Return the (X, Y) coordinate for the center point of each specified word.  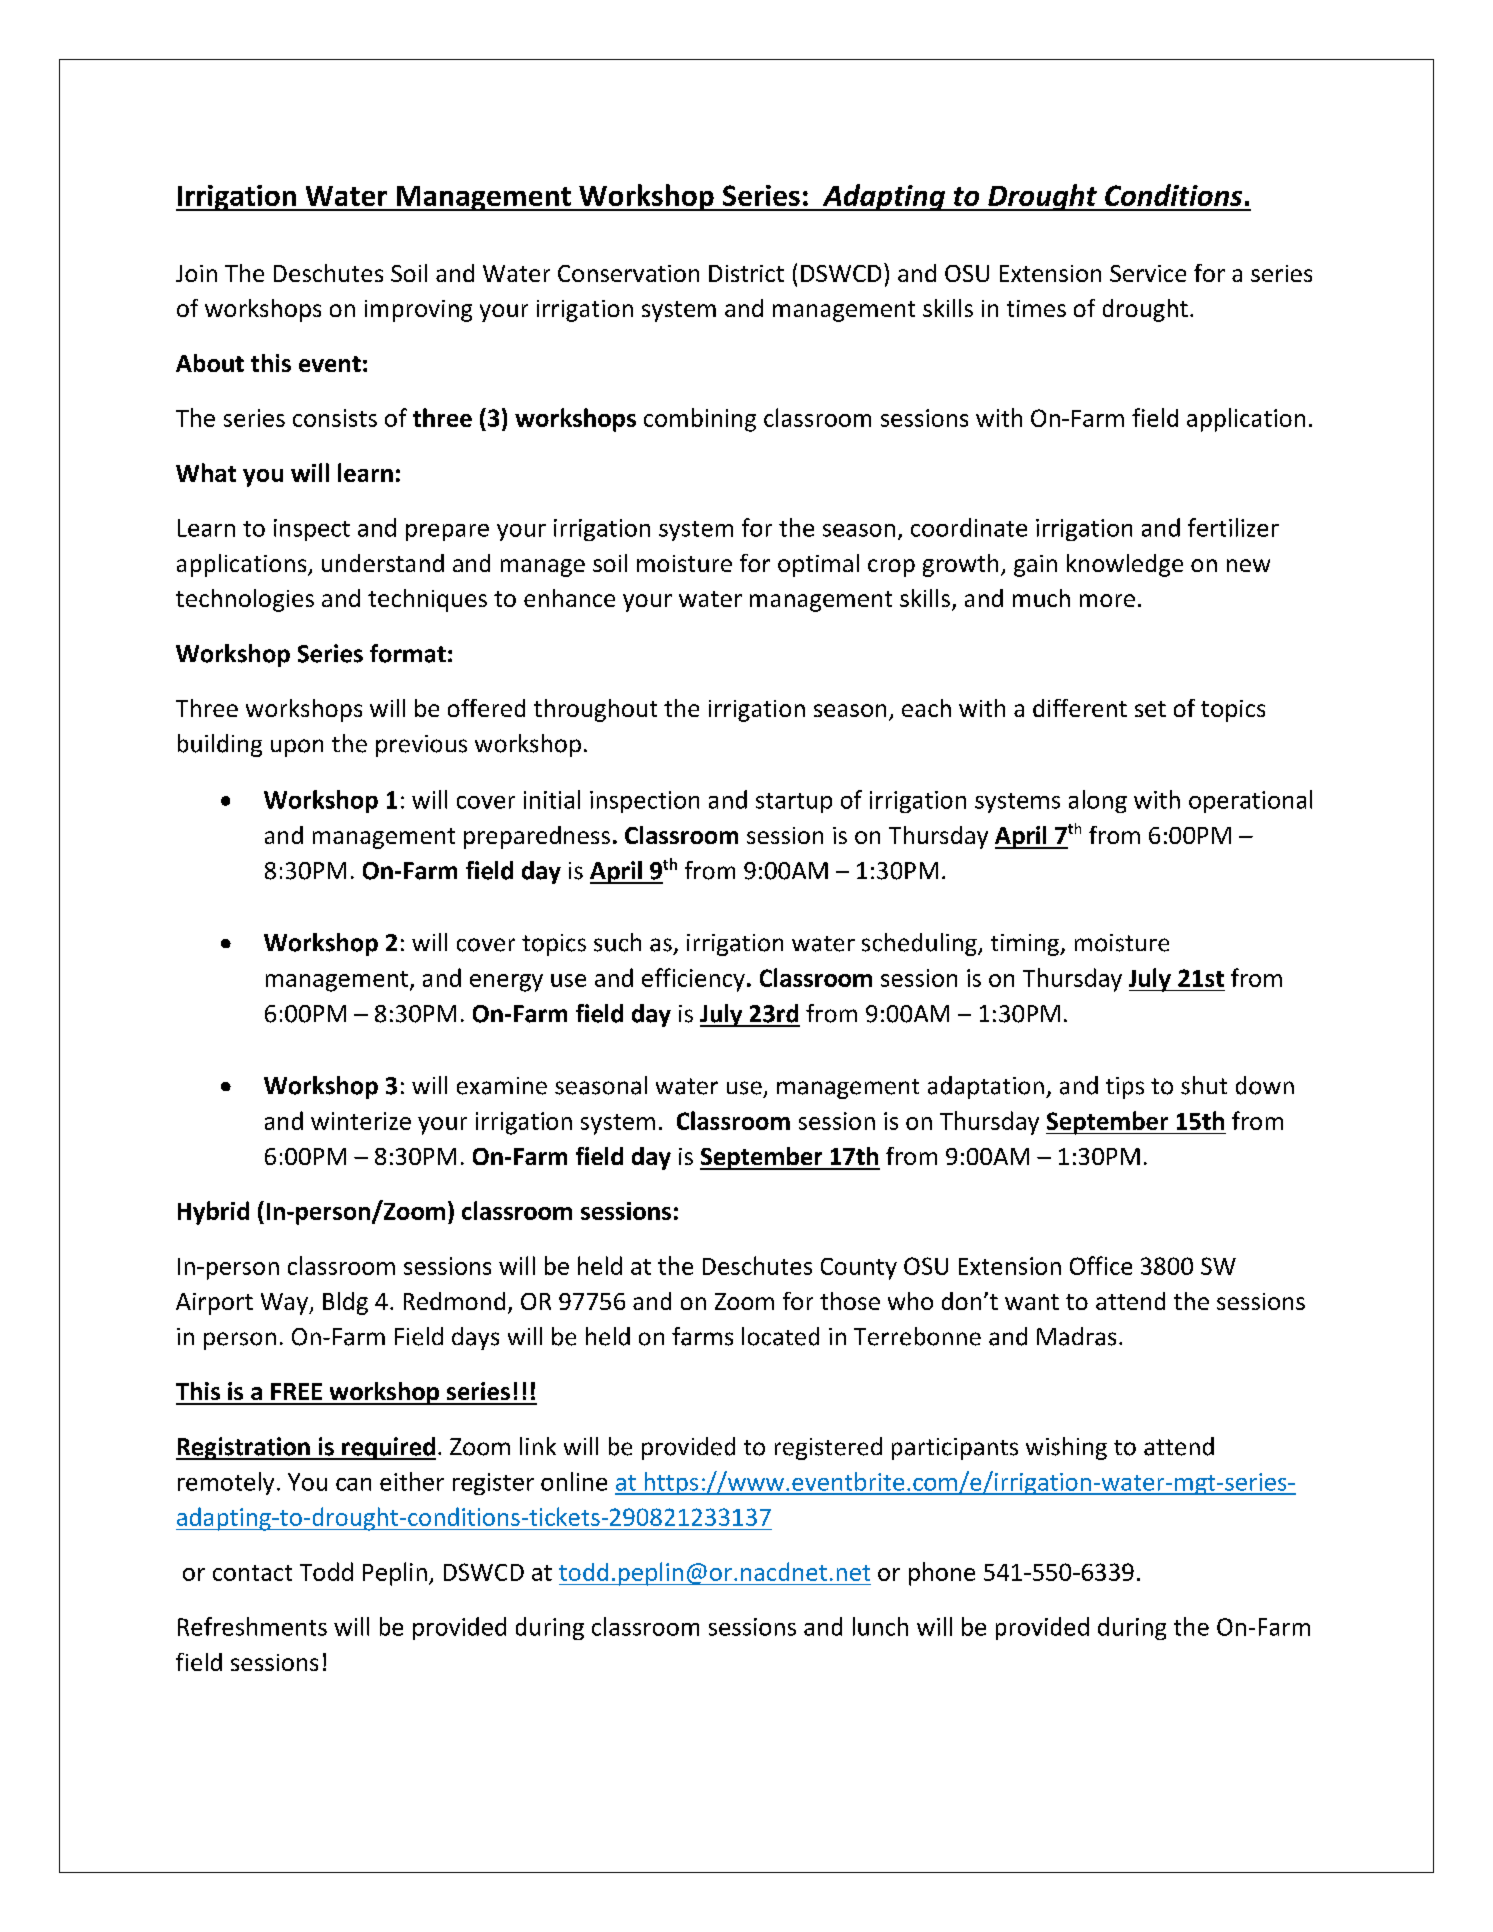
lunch (880, 1626)
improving (418, 311)
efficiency (693, 980)
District (746, 273)
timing (1026, 945)
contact (252, 1573)
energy (506, 983)
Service (1148, 273)
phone (942, 1574)
